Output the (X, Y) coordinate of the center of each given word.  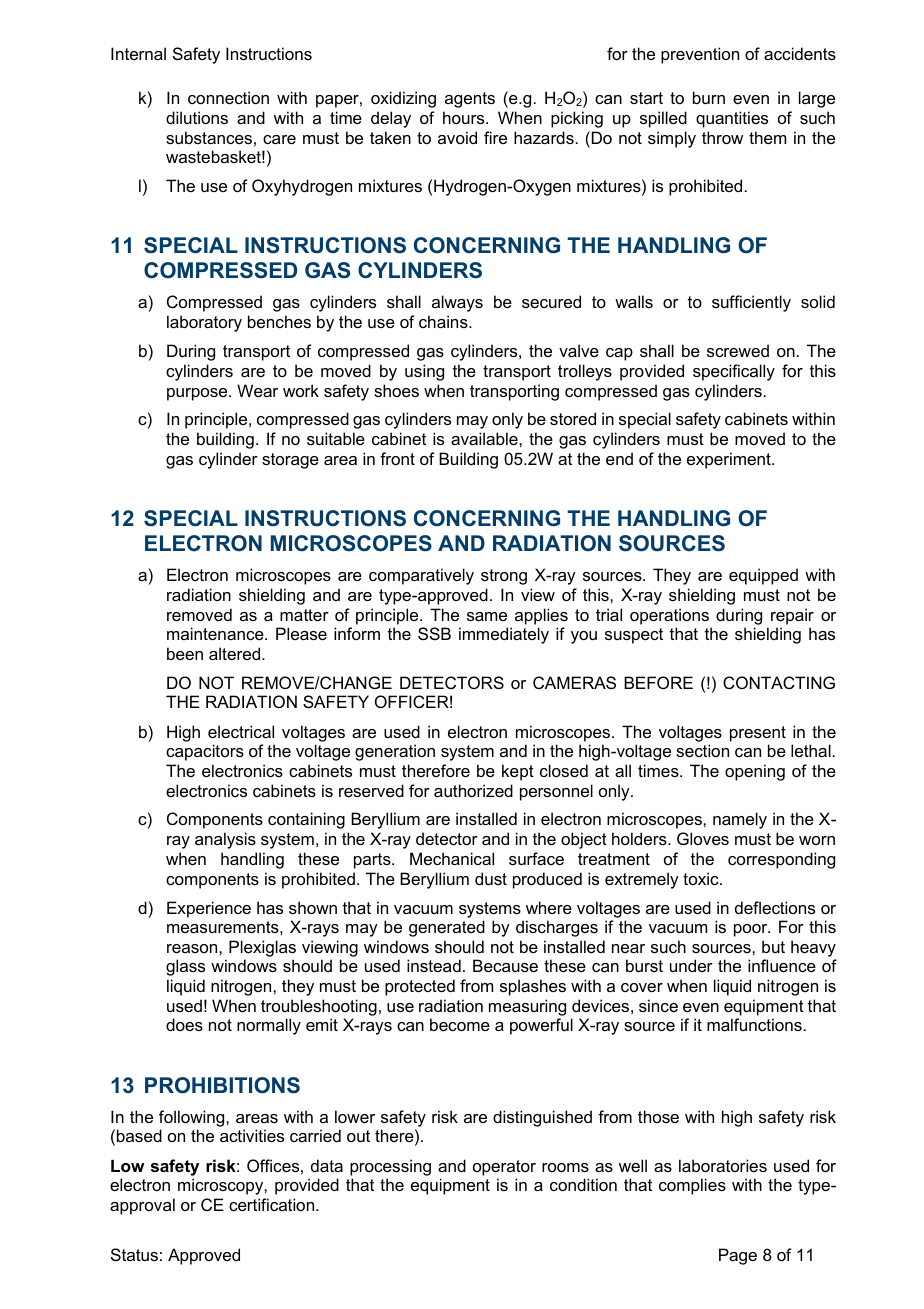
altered (236, 653)
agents (470, 100)
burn (709, 97)
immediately (504, 635)
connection (228, 97)
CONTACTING (779, 682)
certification (273, 1204)
